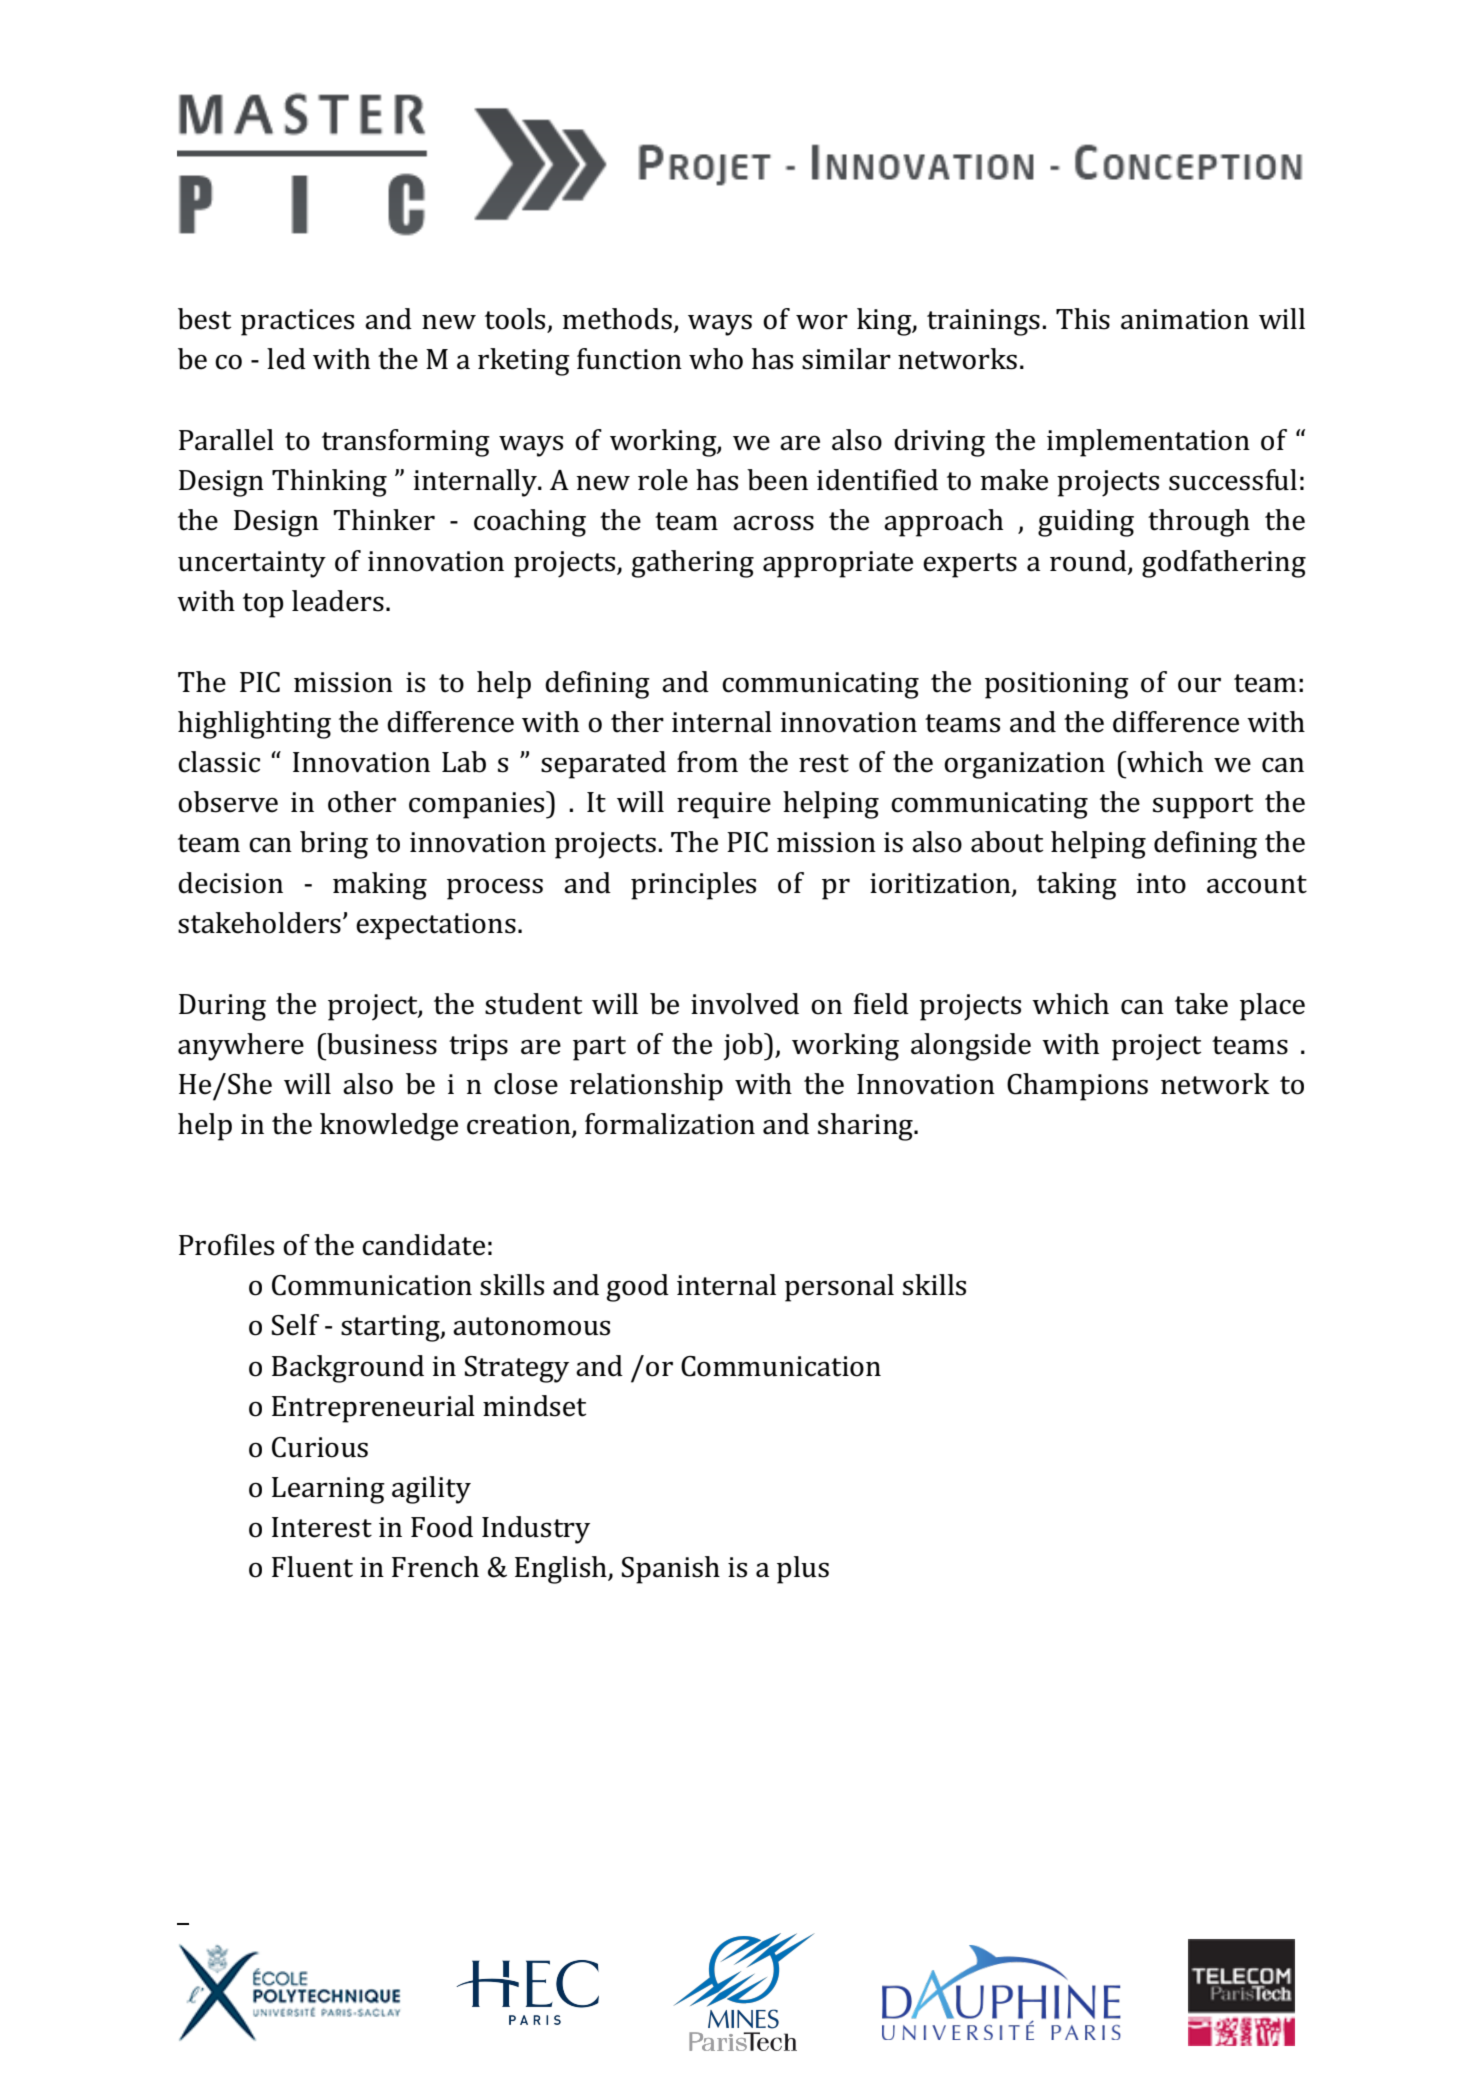 Image resolution: width=1481 pixels, height=2095 pixels. Describe the element at coordinates (297, 322) in the screenshot. I see `practices` at that location.
